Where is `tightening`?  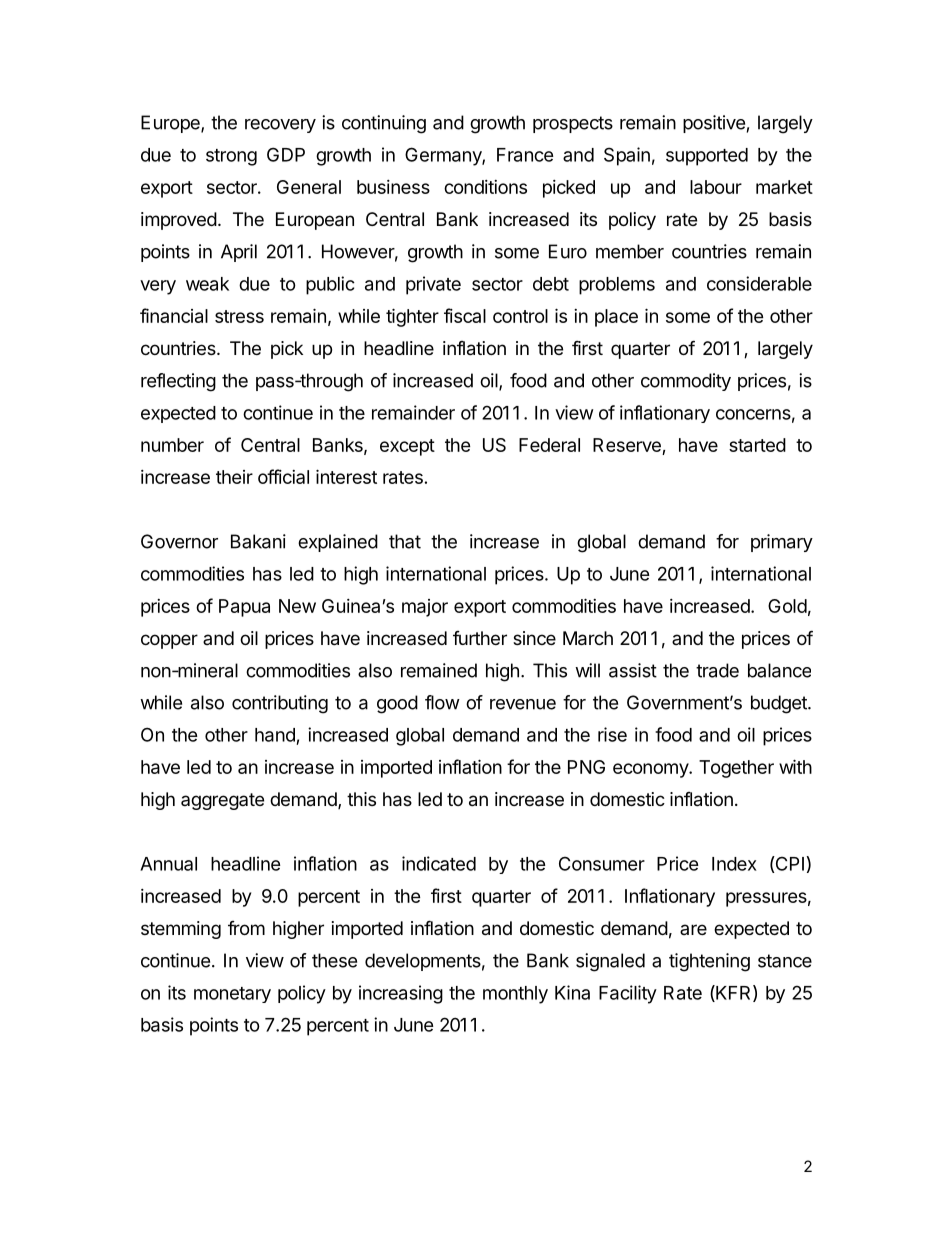 tightening is located at coordinates (709, 962).
